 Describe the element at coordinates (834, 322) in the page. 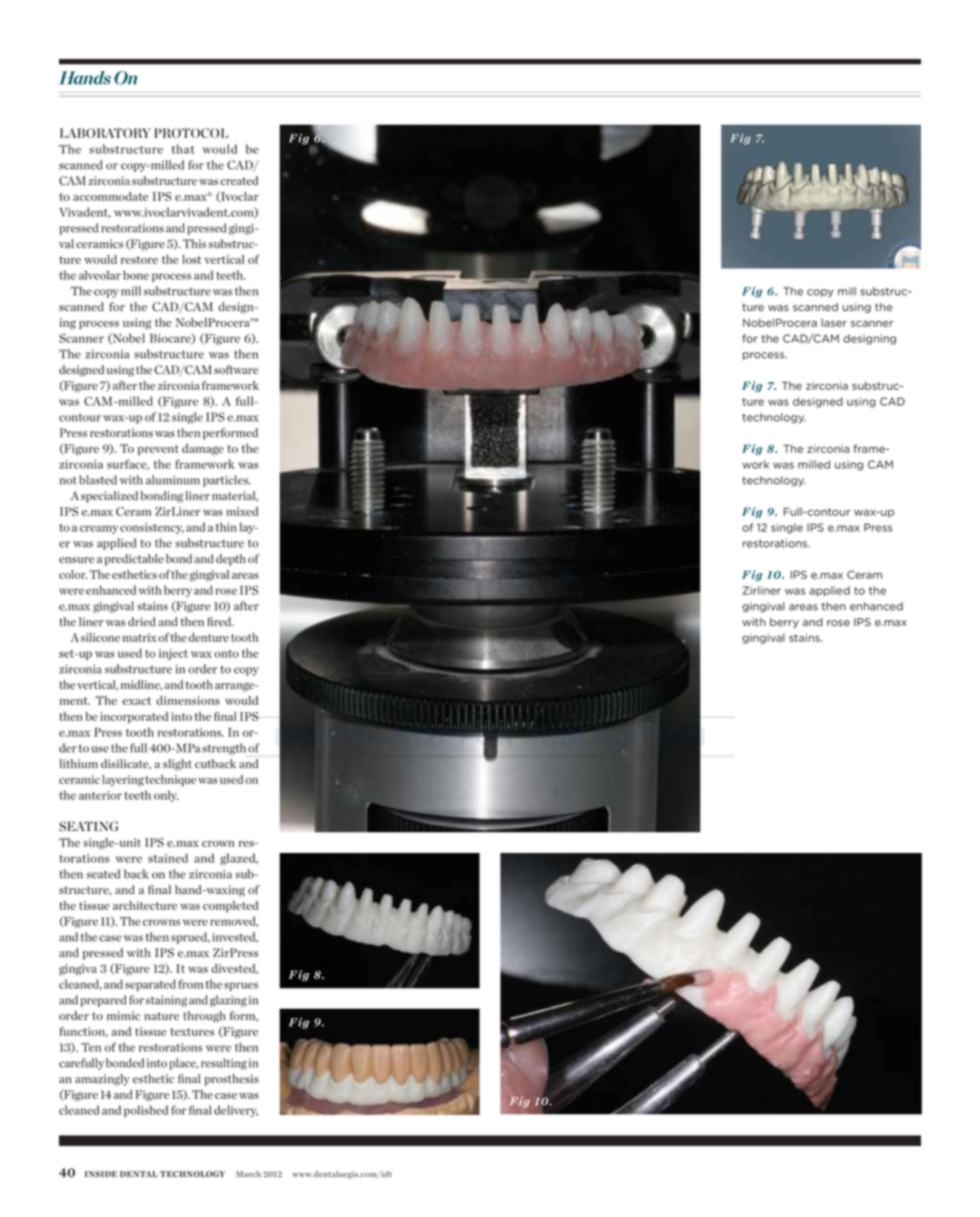

I see `laser` at that location.
